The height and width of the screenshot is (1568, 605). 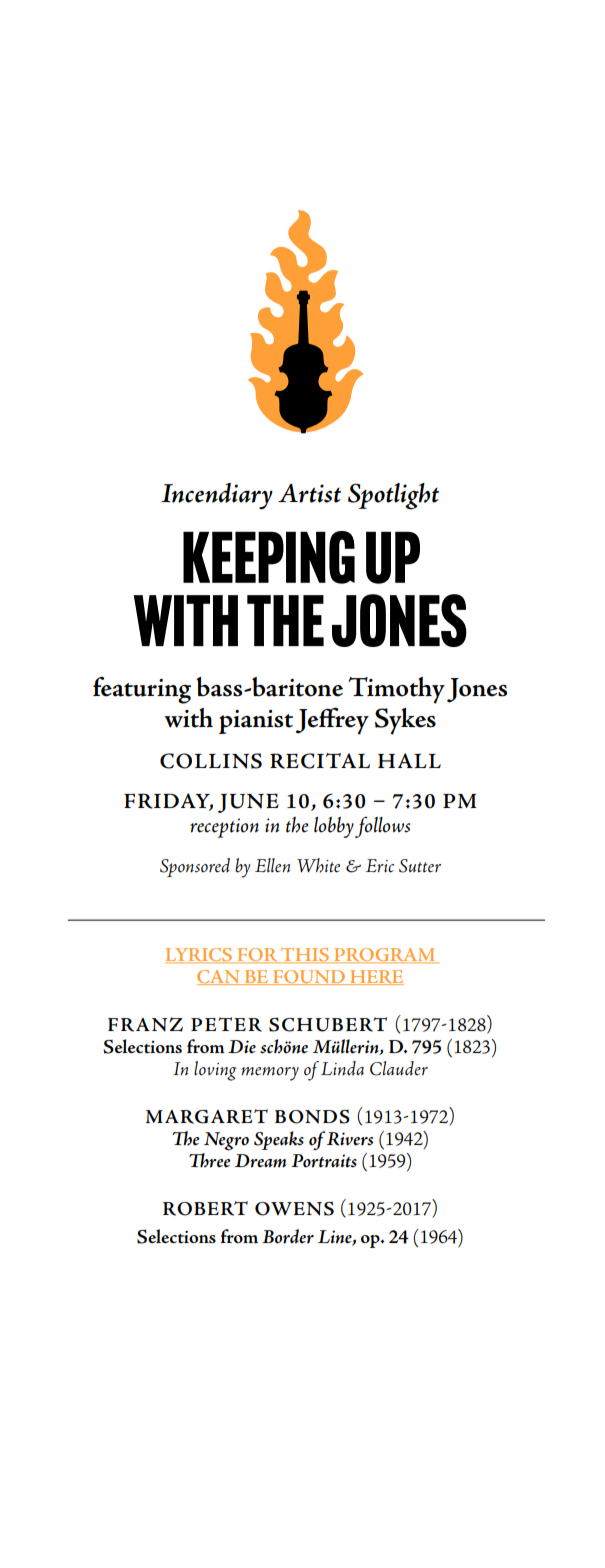 I want to click on LYRICS, so click(x=200, y=955).
